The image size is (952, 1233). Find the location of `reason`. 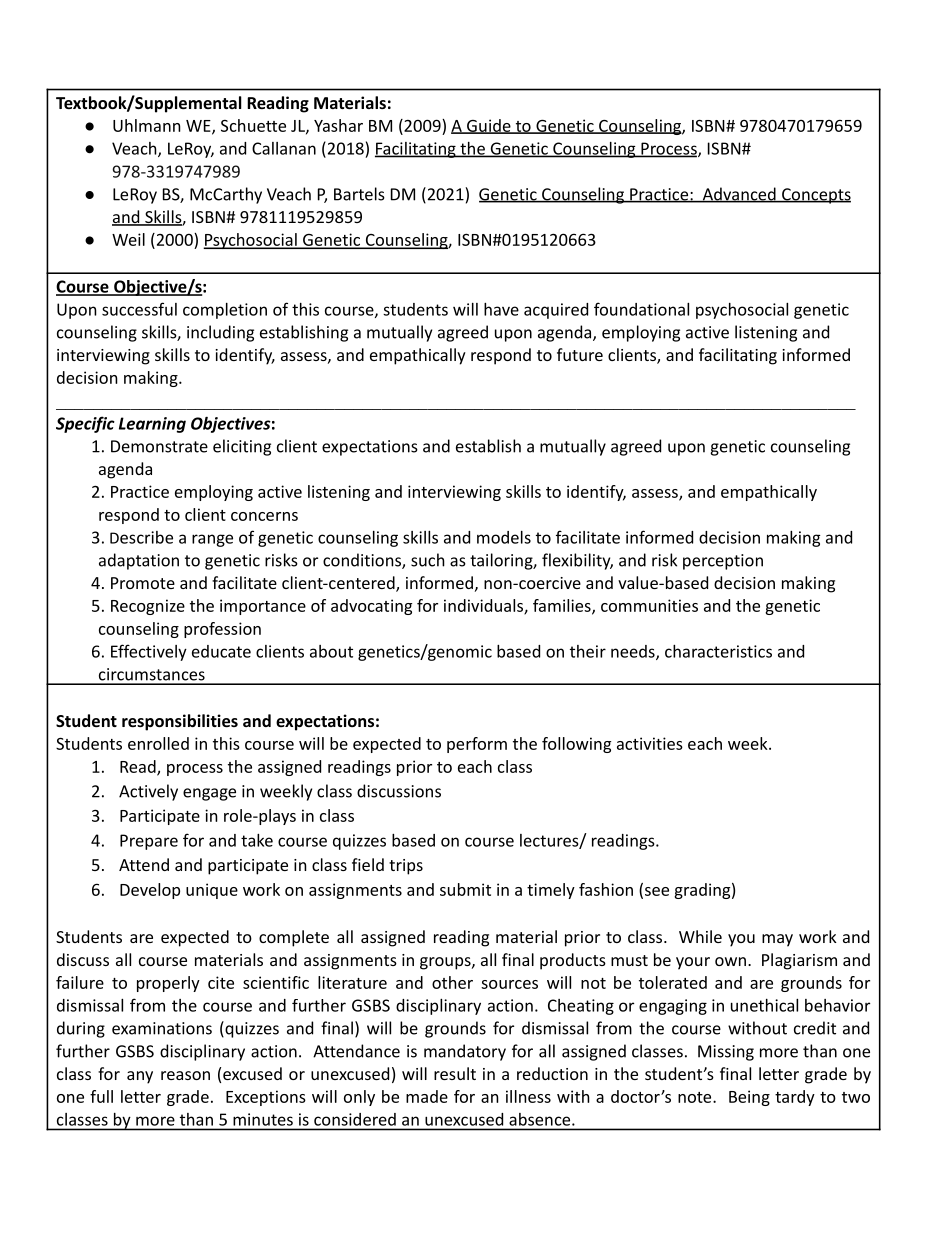

reason is located at coordinates (185, 1075).
